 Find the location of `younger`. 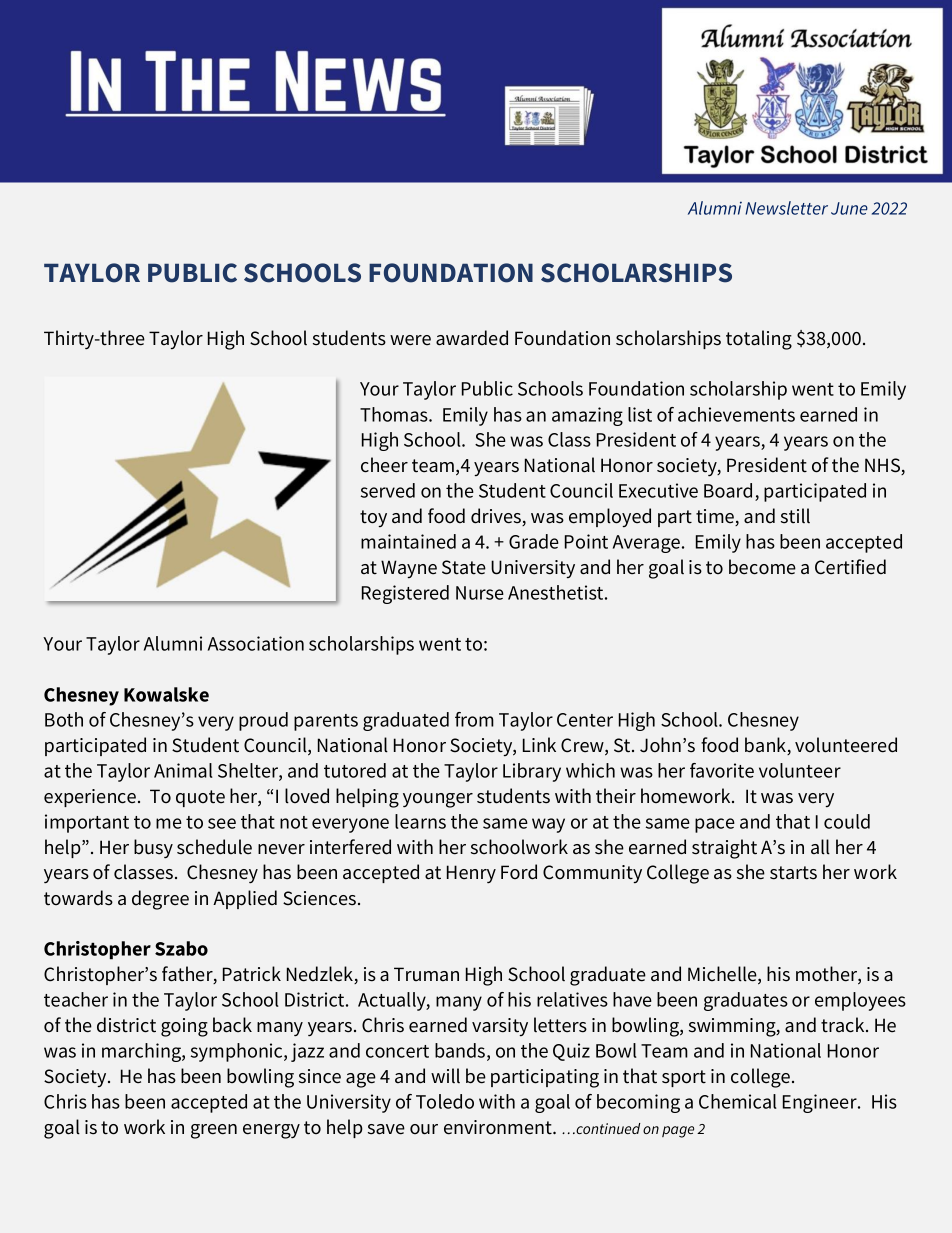

younger is located at coordinates (438, 800).
